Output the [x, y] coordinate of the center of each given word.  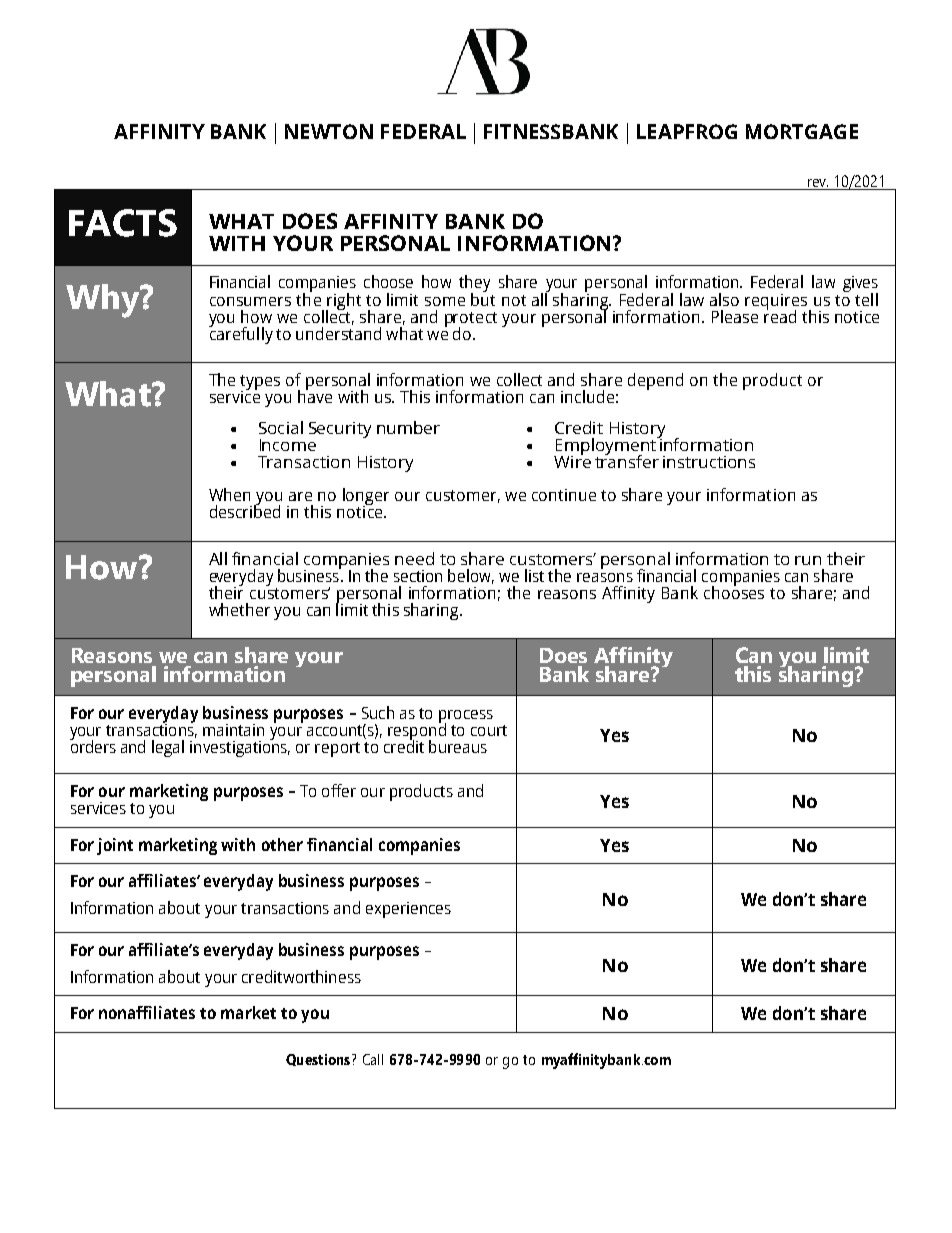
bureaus [458, 746]
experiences [408, 910]
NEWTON [329, 131]
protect [471, 320]
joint [115, 846]
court [489, 730]
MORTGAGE [802, 131]
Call [373, 1059]
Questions [318, 1060]
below [471, 576]
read [780, 315]
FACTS [123, 223]
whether [239, 609]
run [808, 560]
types [260, 383]
